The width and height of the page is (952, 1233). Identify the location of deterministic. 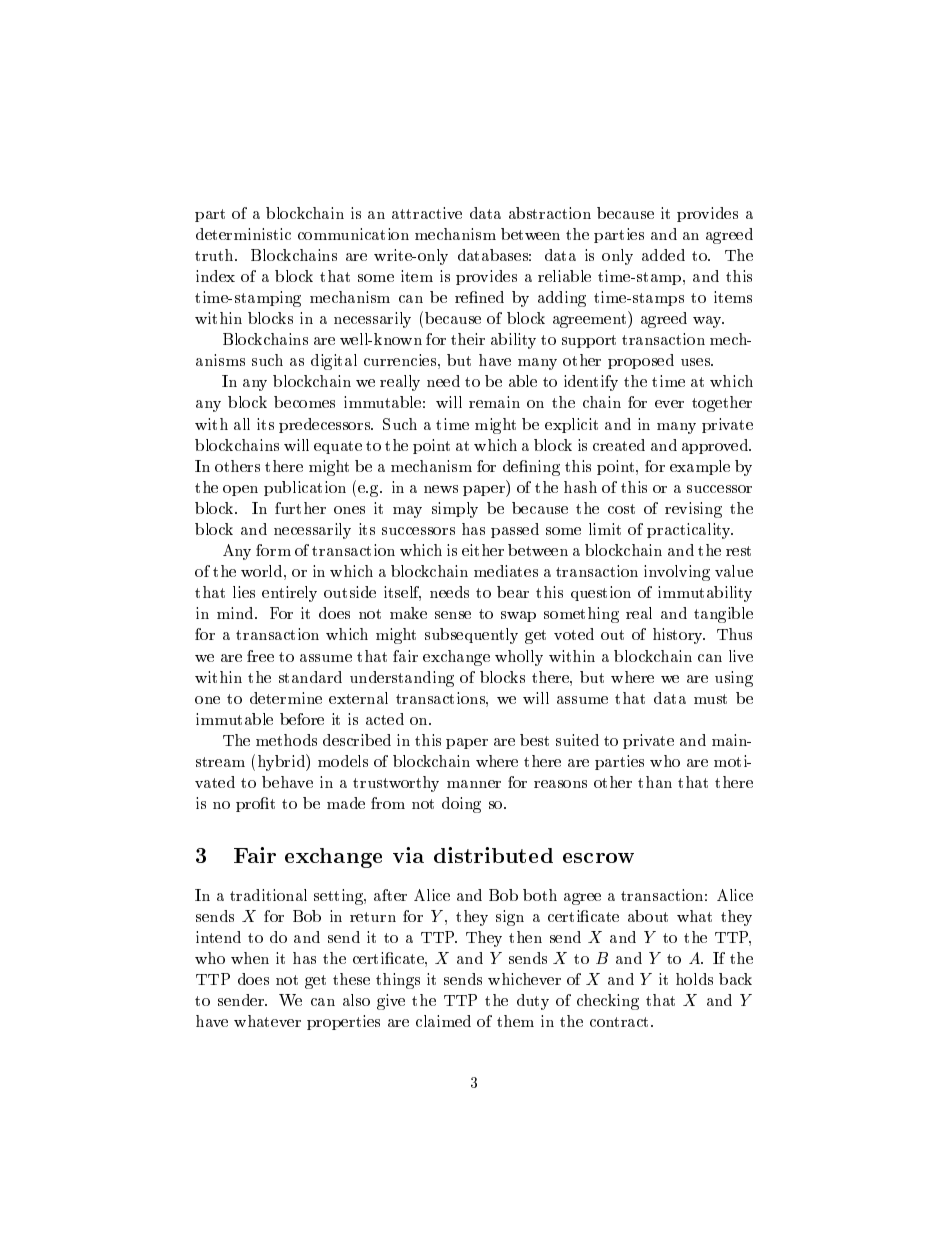
(243, 234).
